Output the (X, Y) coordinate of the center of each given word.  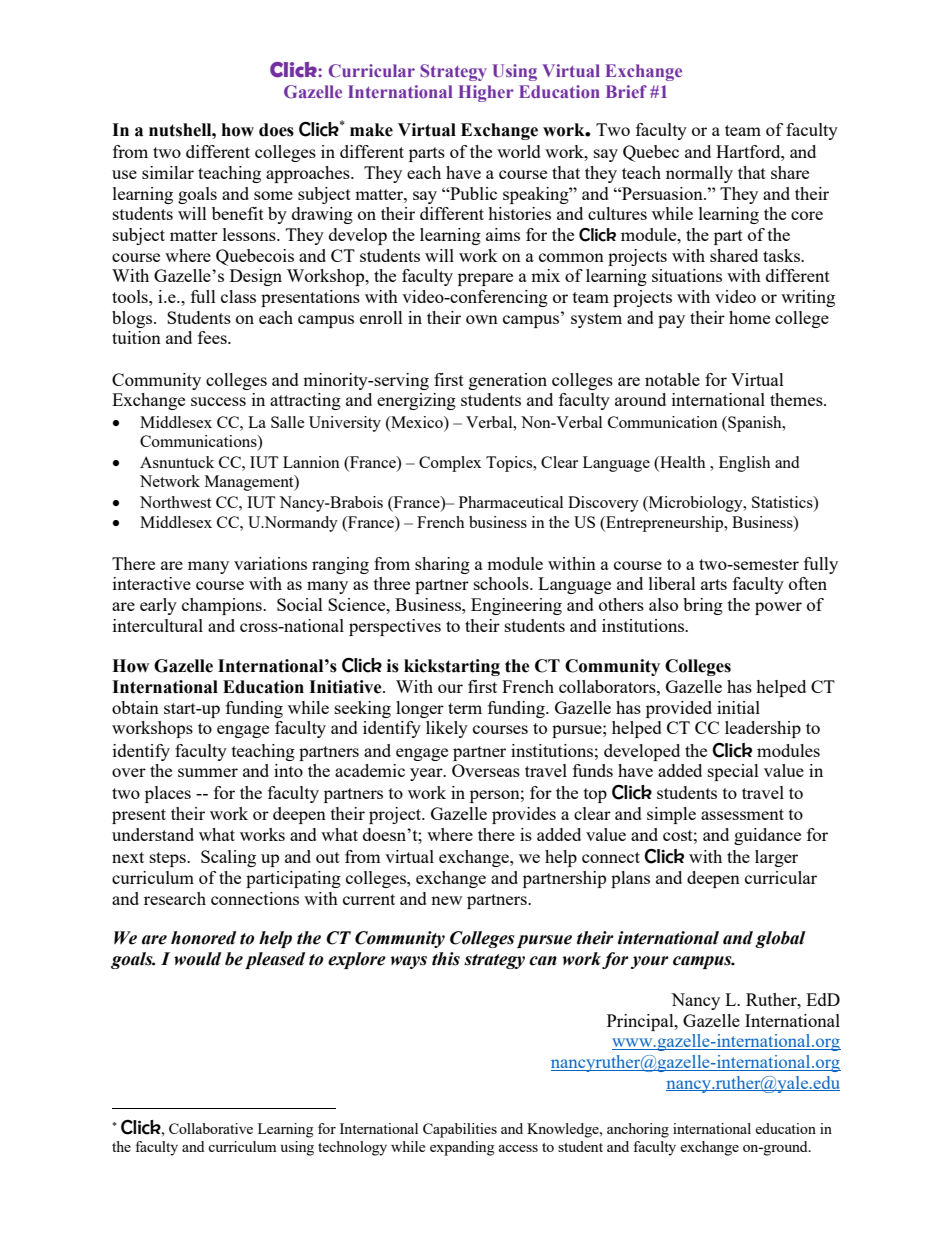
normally (699, 174)
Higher (486, 93)
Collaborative (211, 1128)
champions (223, 606)
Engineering (516, 606)
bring (703, 606)
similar (168, 172)
